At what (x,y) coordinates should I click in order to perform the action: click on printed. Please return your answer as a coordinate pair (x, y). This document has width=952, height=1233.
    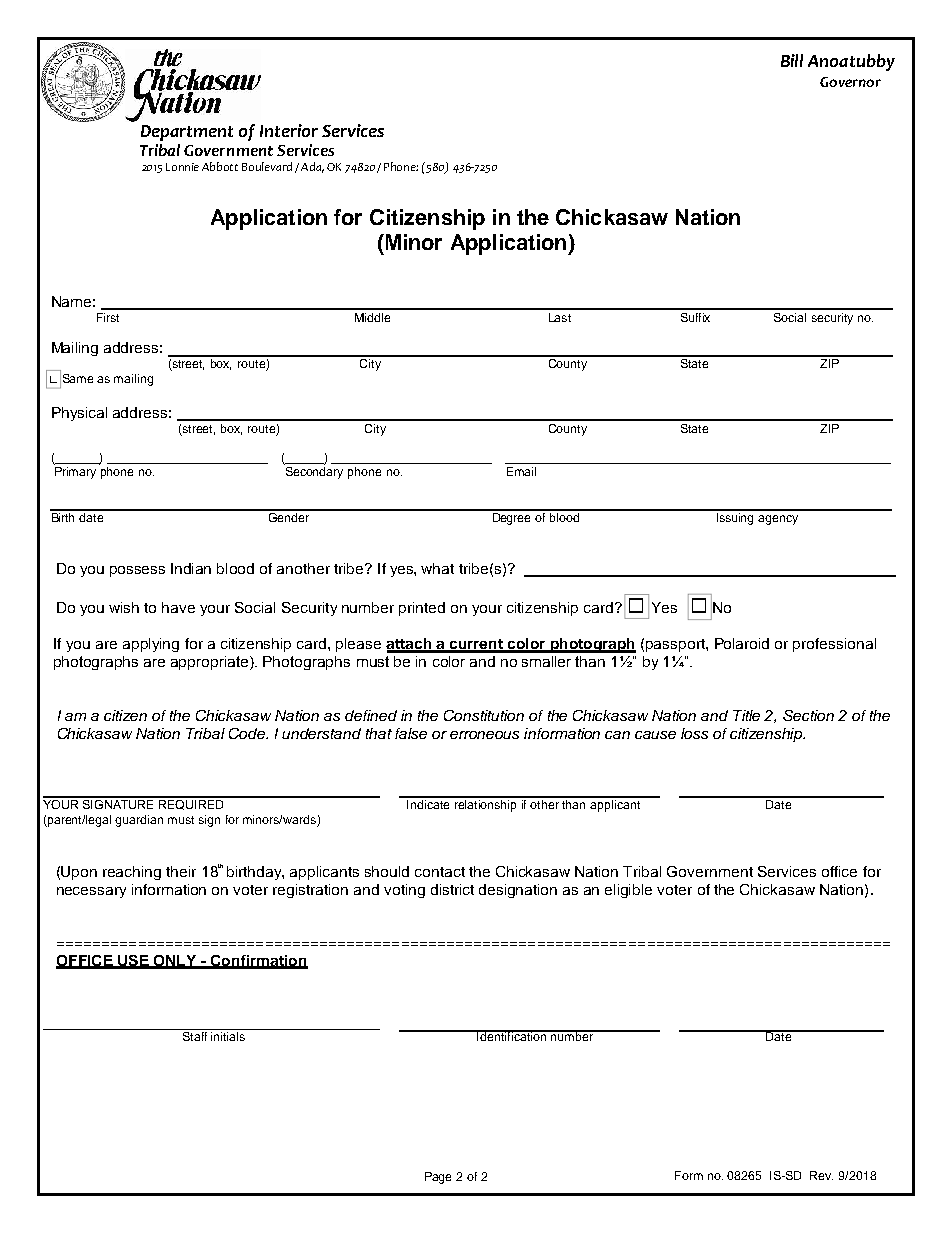
    Looking at the image, I should click on (422, 609).
